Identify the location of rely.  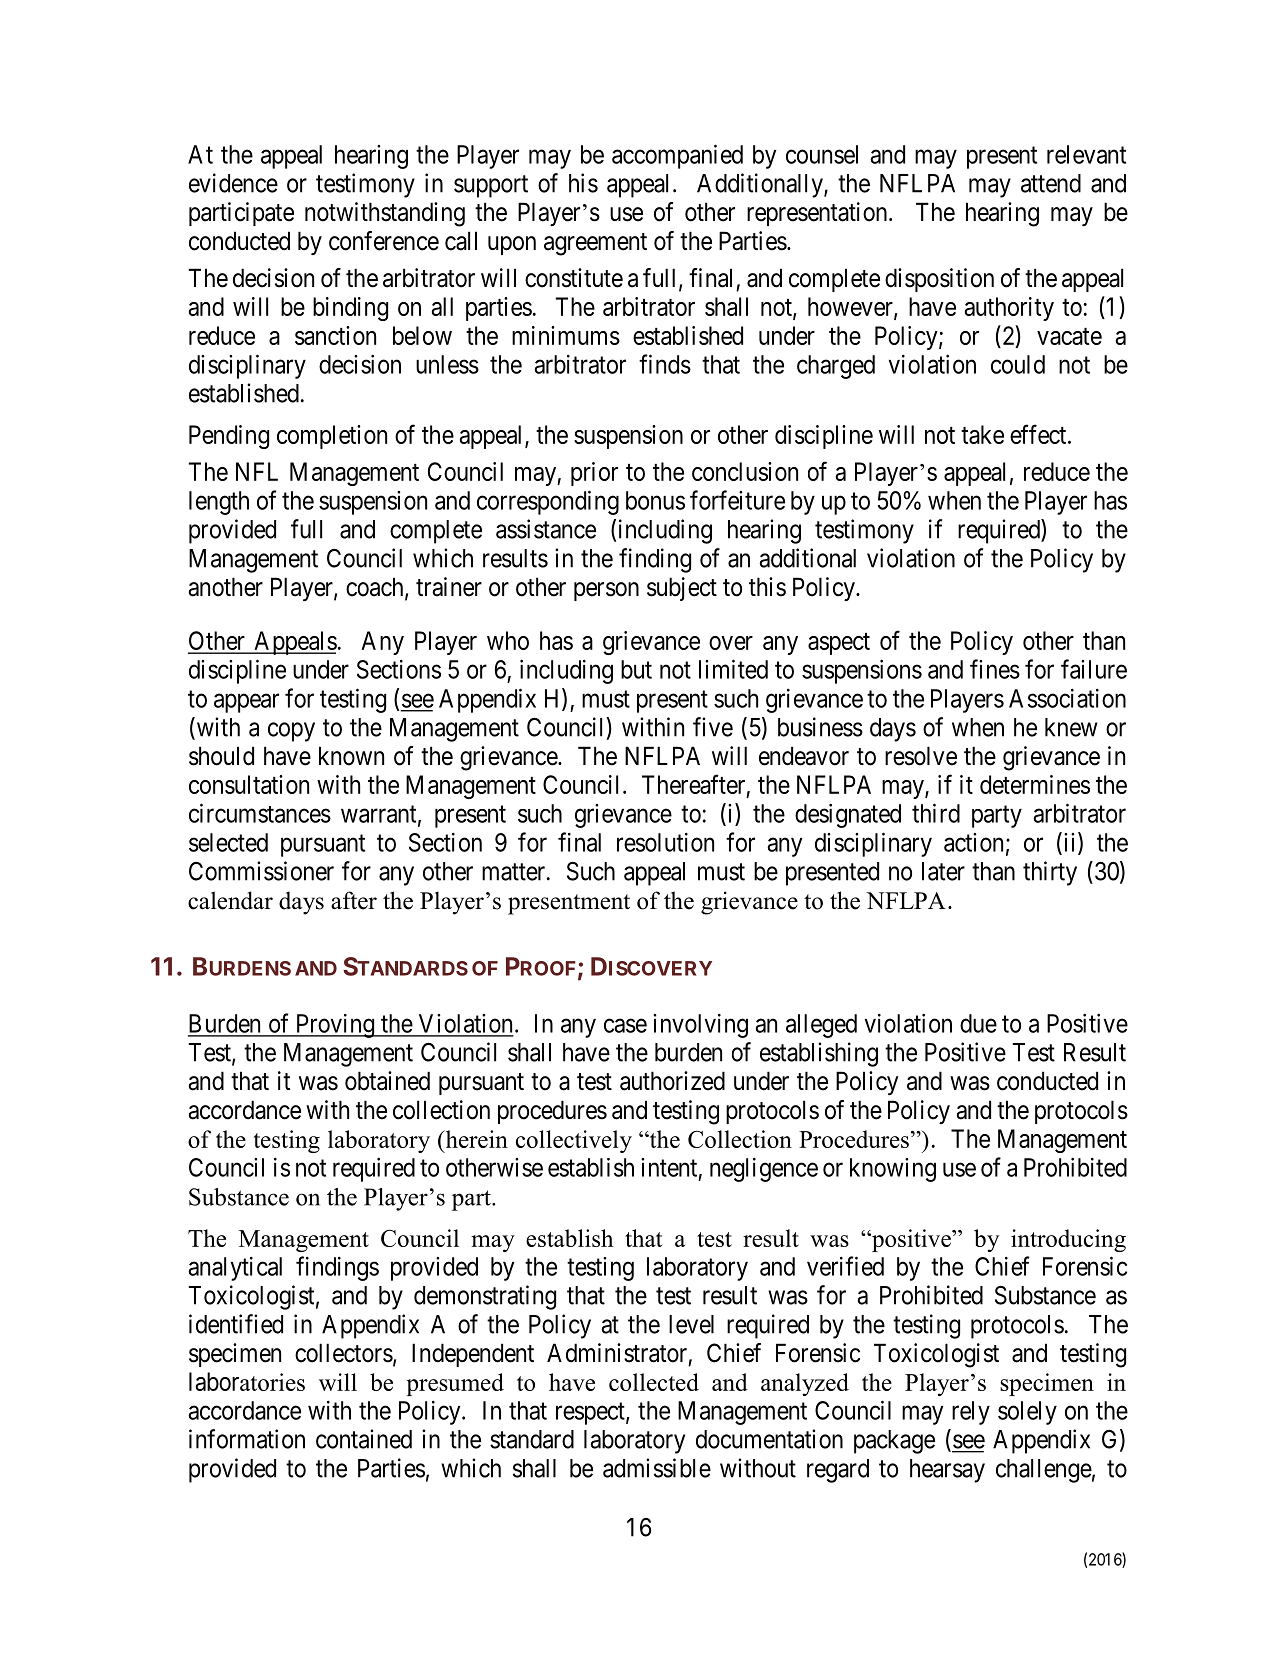
(971, 1413).
